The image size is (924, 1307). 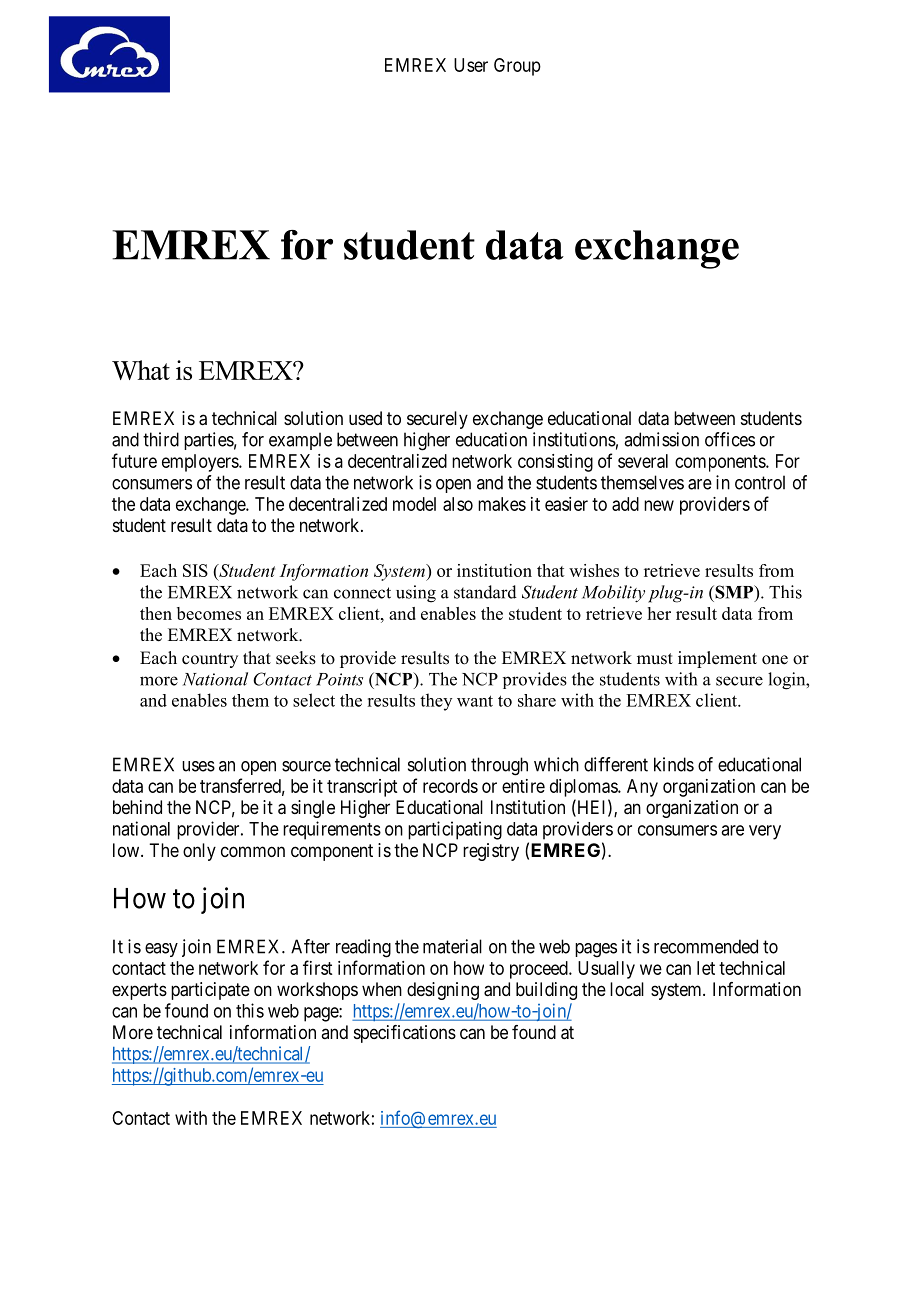 What do you see at coordinates (458, 504) in the screenshot?
I see `also` at bounding box center [458, 504].
